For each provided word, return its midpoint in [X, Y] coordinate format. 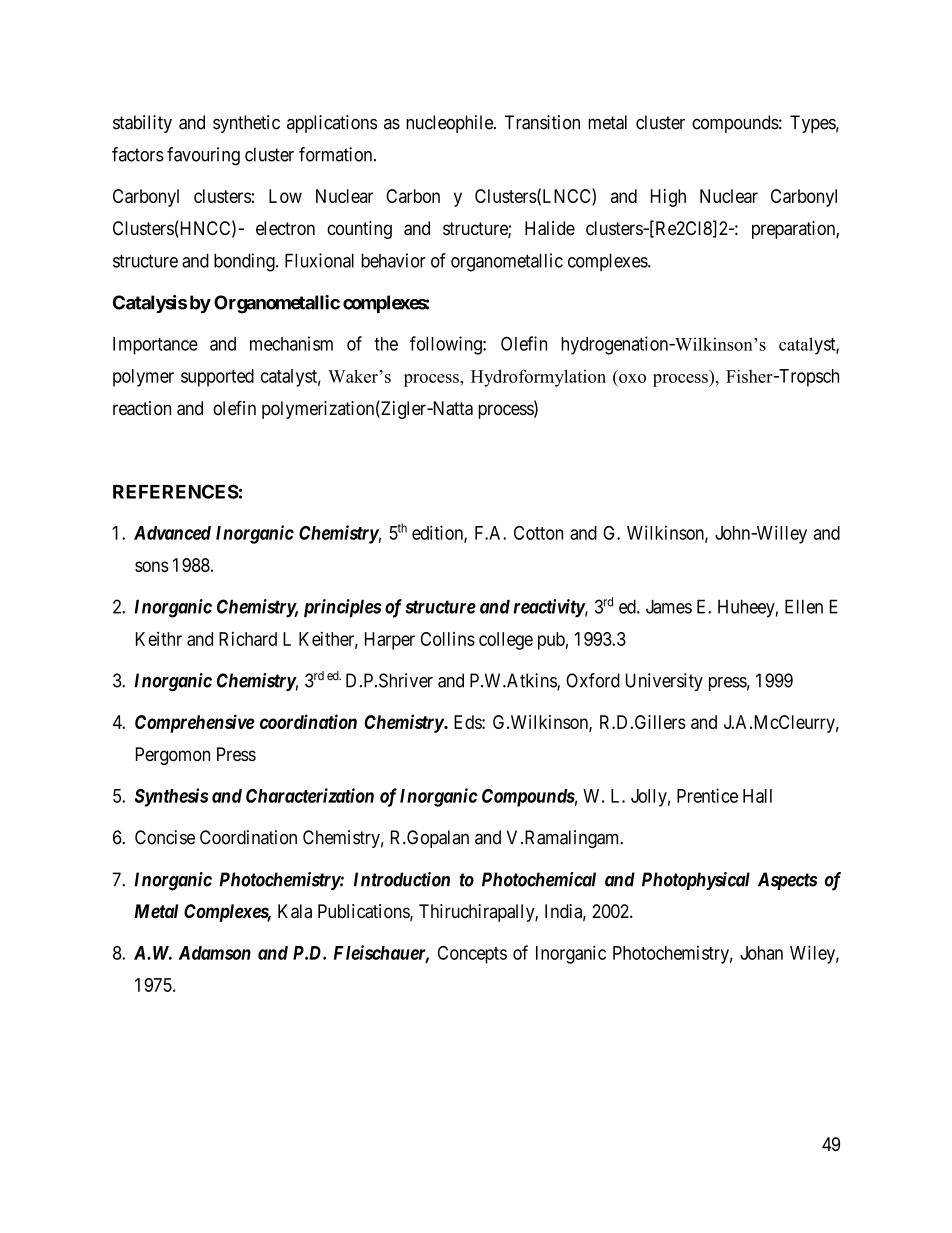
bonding [245, 262]
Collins [448, 639]
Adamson [215, 953]
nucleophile [450, 124]
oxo [632, 378]
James [669, 606]
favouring [203, 156]
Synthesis [171, 797]
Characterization [310, 795]
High [668, 198]
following [447, 345]
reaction [142, 408]
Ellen [804, 606]
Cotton [538, 533]
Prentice [707, 795]
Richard [248, 639]
